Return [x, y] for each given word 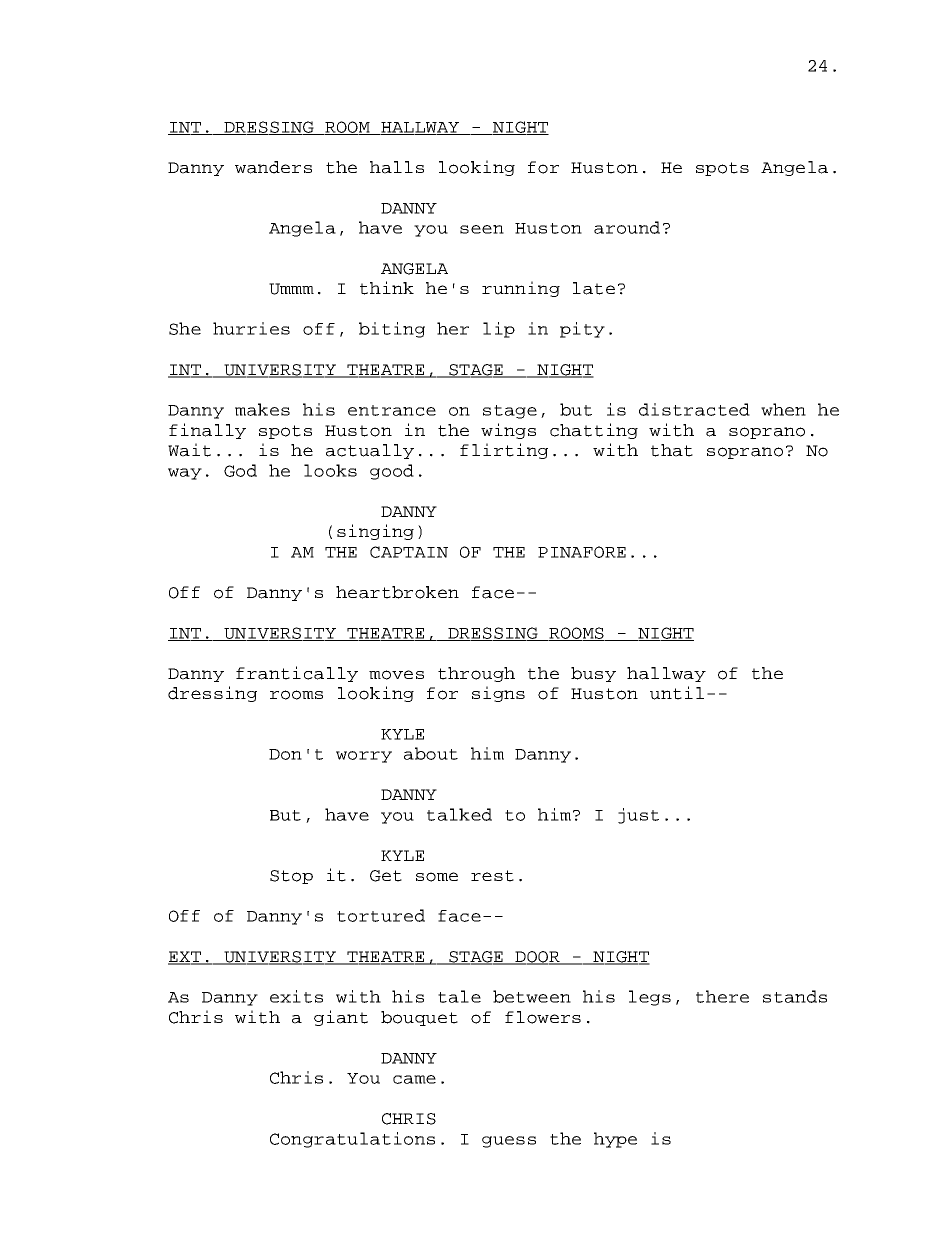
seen [482, 229]
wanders [273, 167]
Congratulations [352, 1140]
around [627, 227]
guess [509, 1142]
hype [615, 1140]
